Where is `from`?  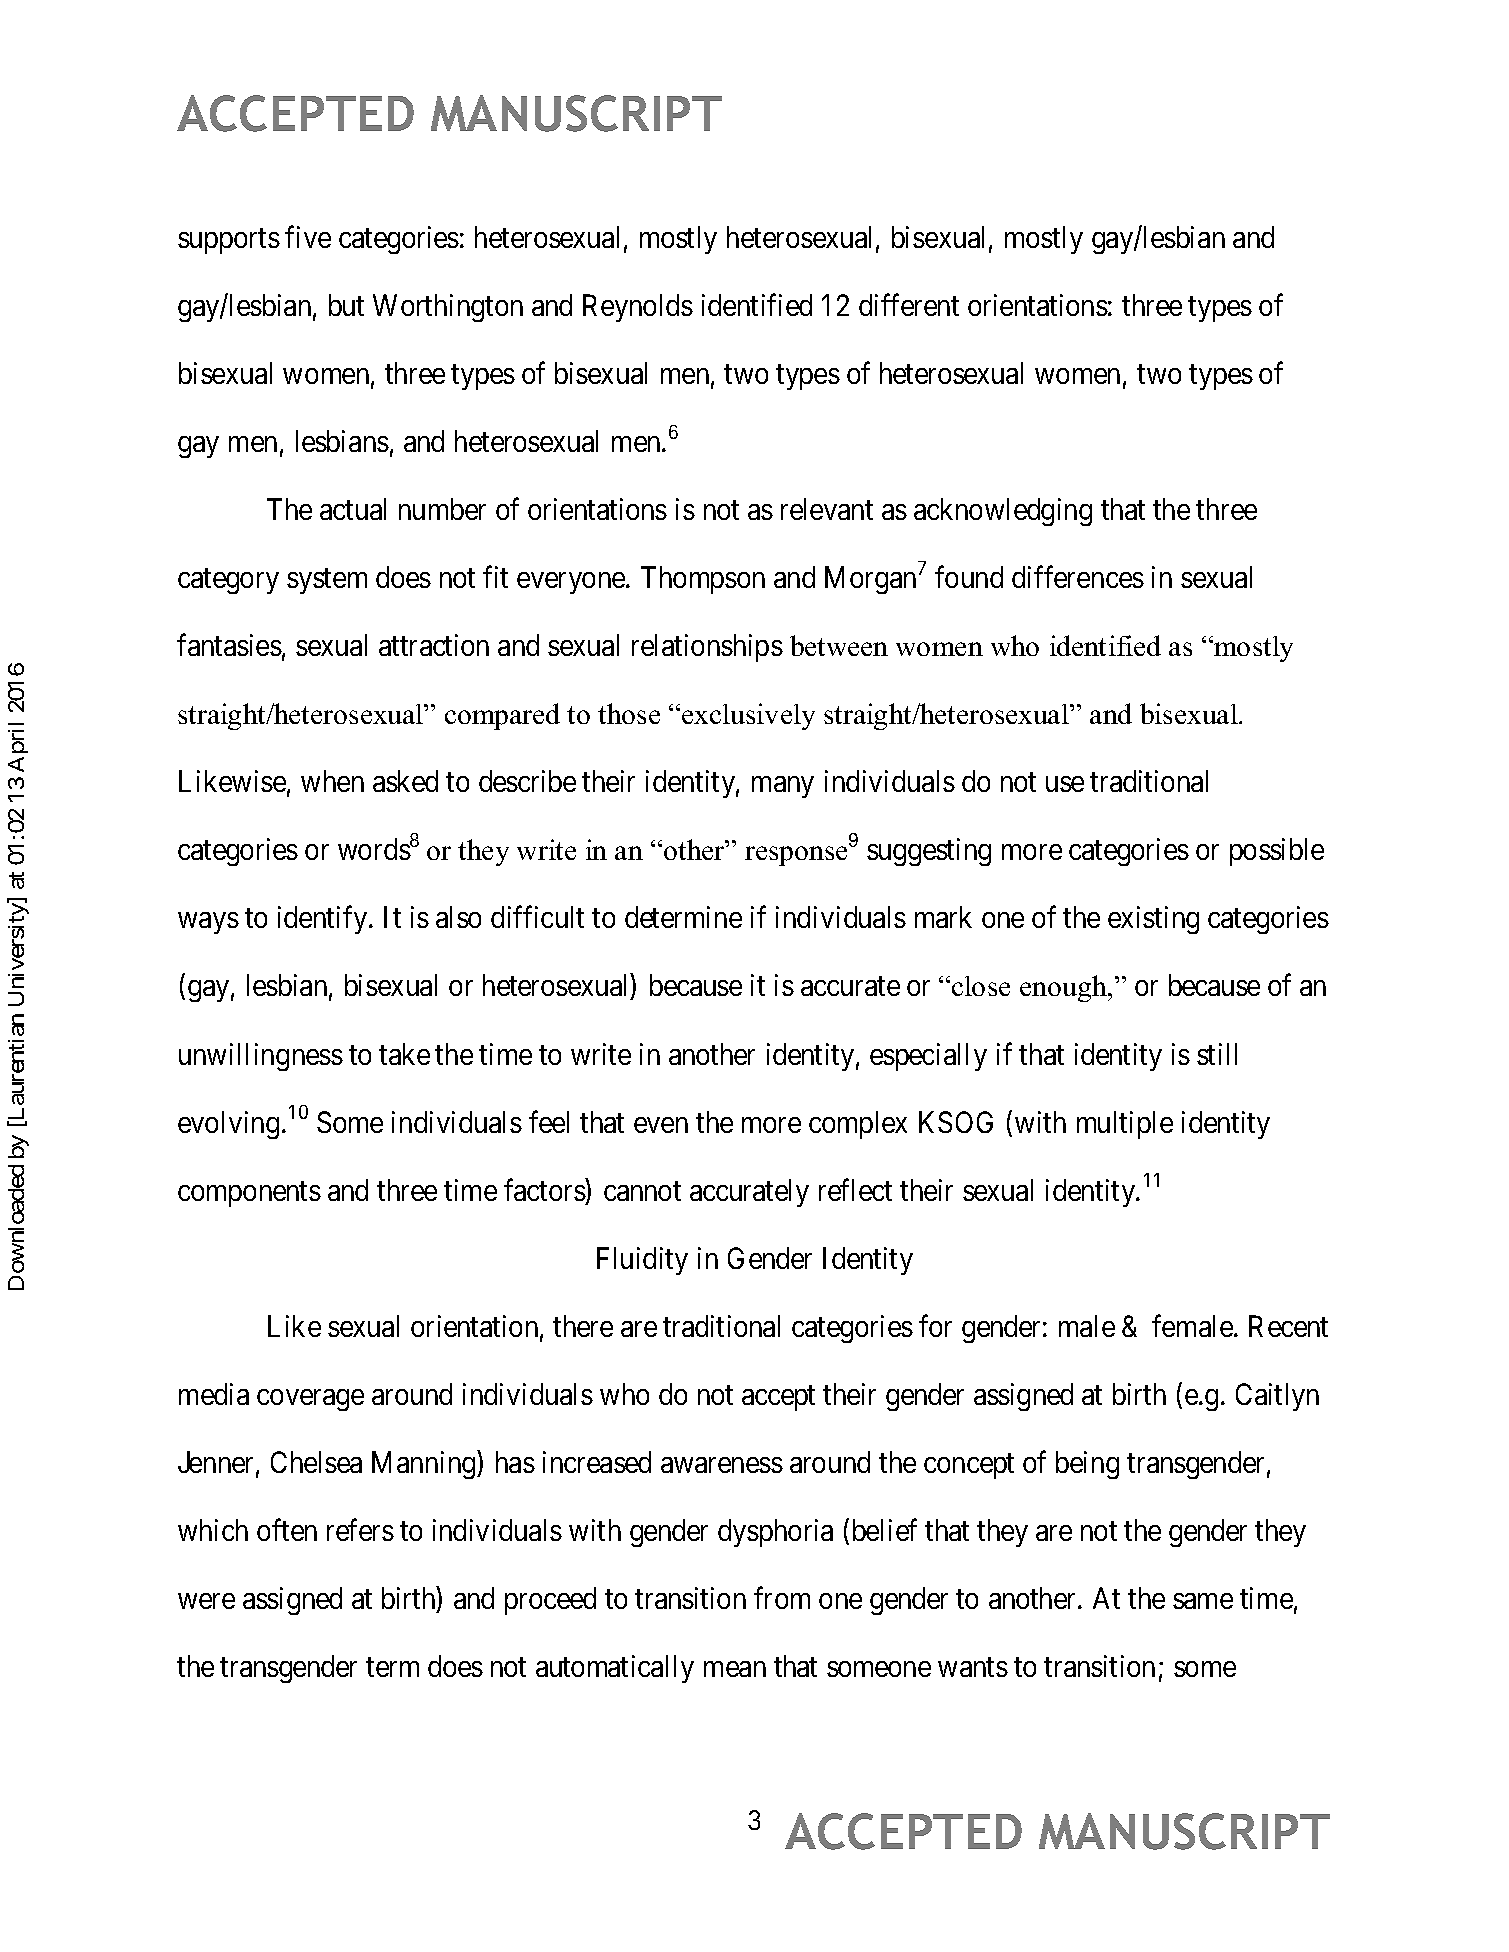
from is located at coordinates (782, 1598).
